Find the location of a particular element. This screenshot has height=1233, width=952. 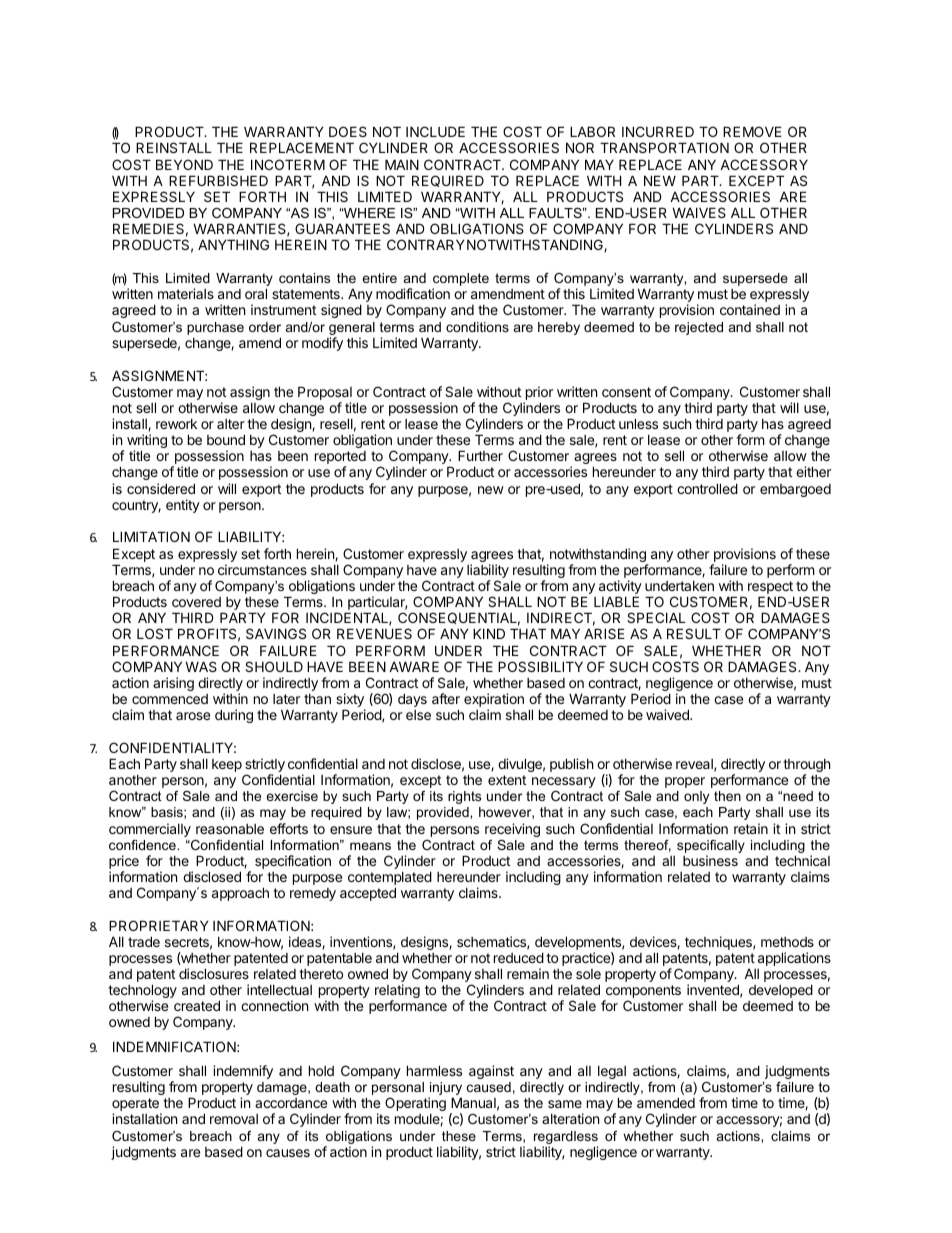

INCLUDE is located at coordinates (435, 131).
